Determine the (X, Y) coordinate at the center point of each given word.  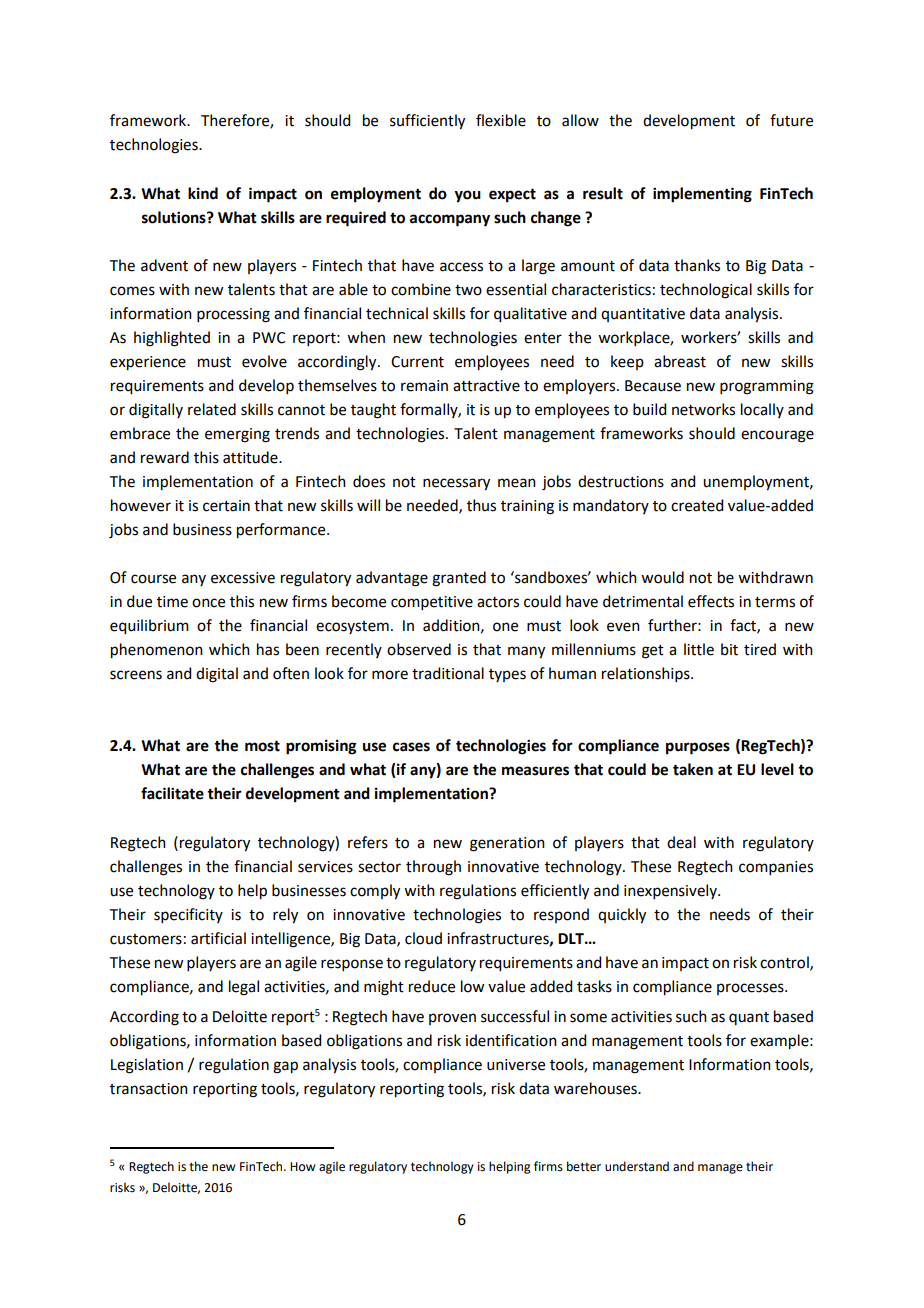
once (208, 603)
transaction (149, 1089)
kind (203, 193)
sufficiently (427, 122)
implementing (702, 195)
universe (516, 1065)
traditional (448, 673)
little (699, 649)
